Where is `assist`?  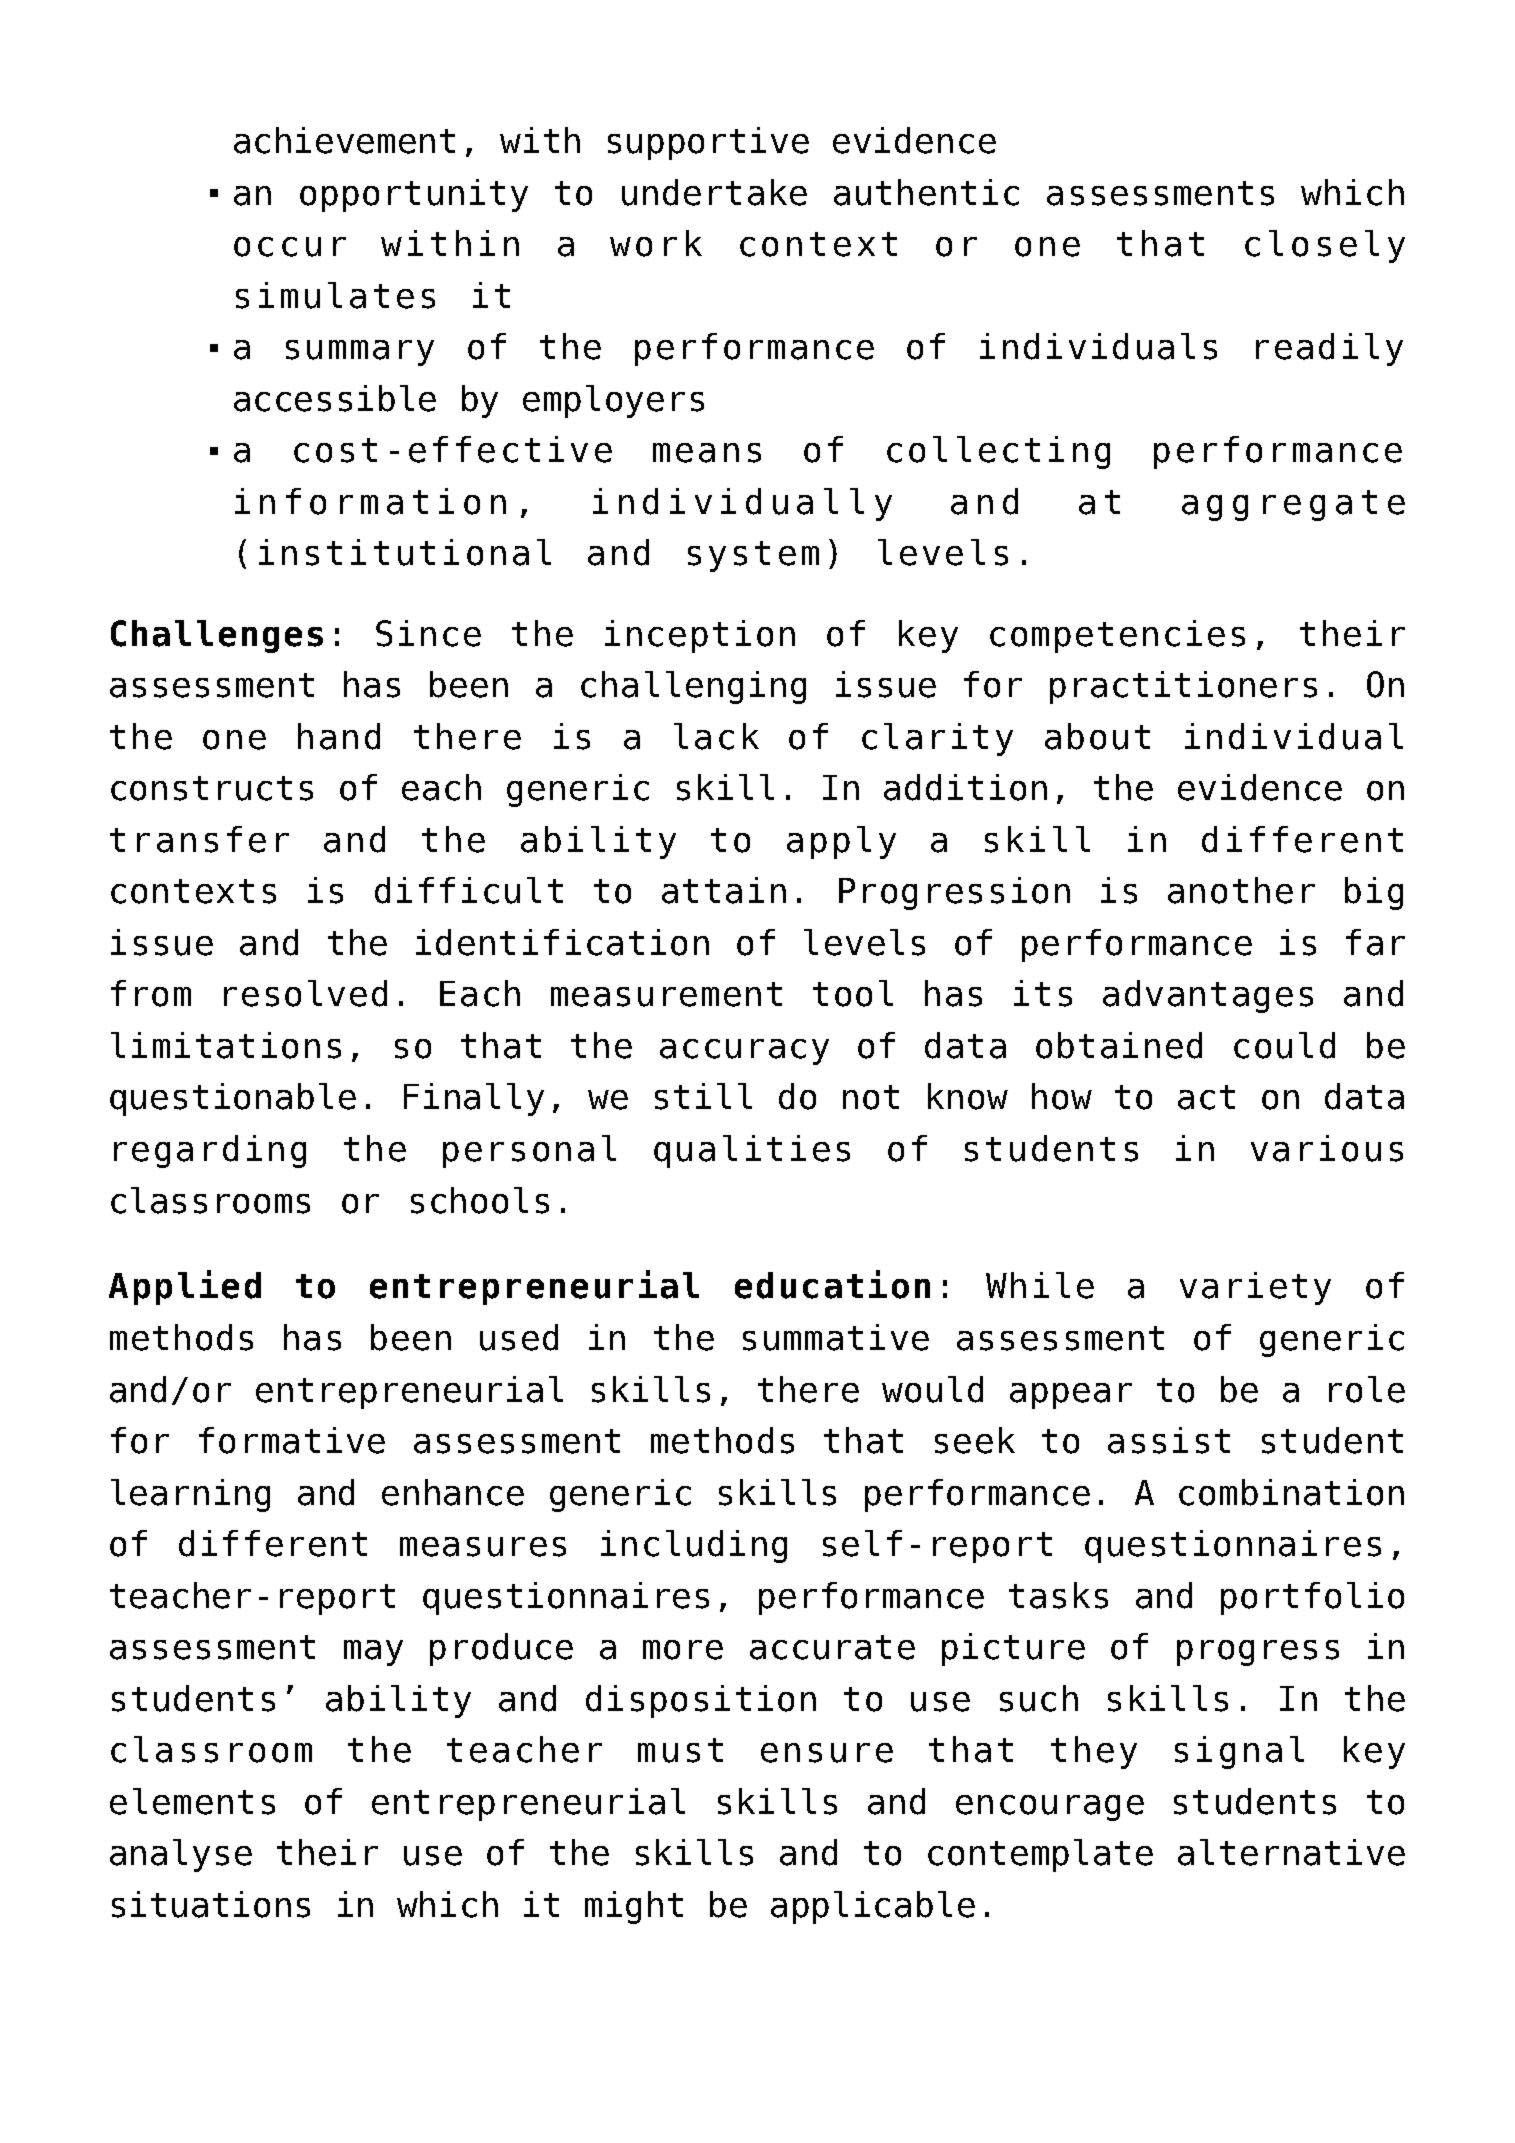
assist is located at coordinates (1169, 1440).
